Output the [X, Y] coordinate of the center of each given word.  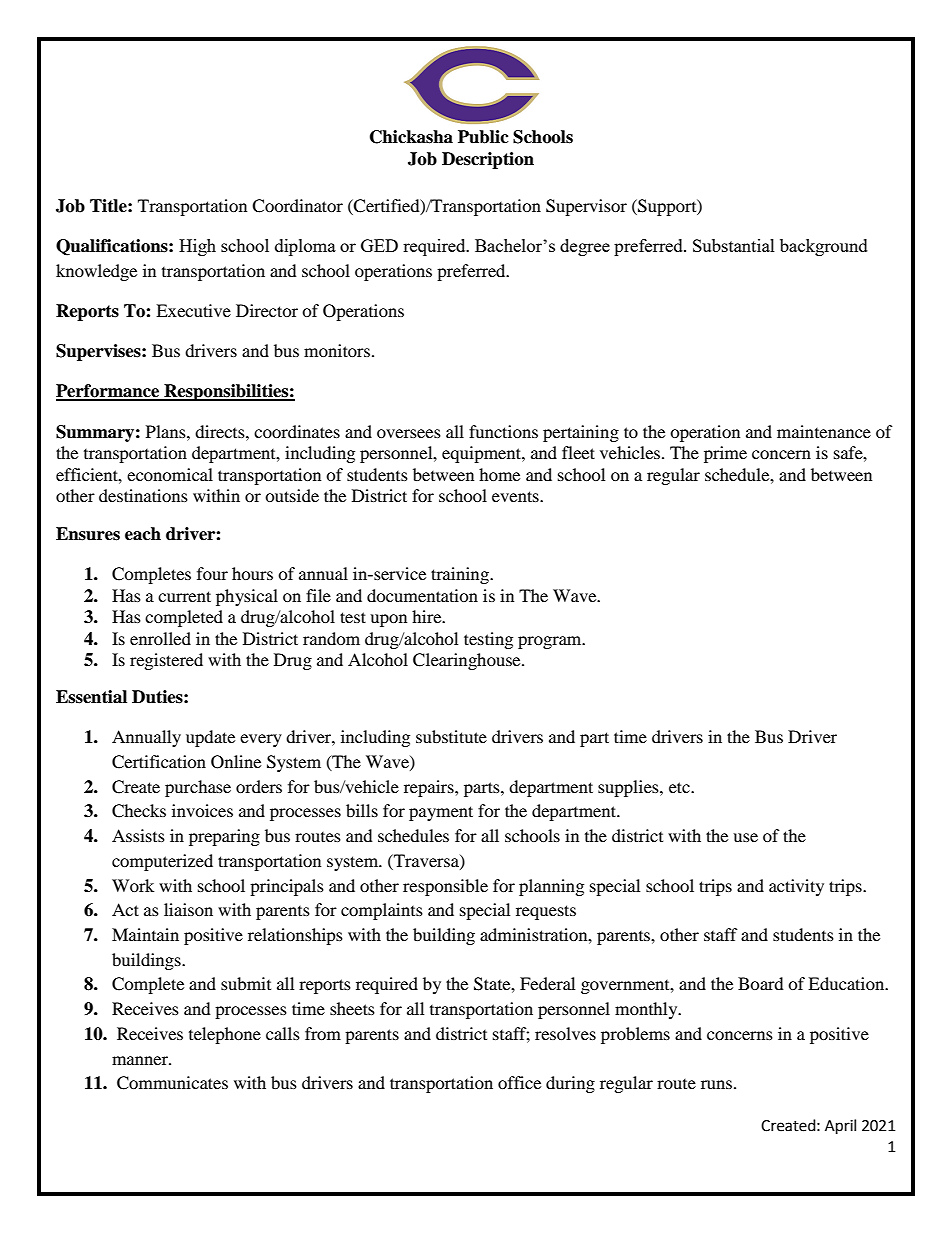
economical [170, 474]
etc [680, 787]
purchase [198, 788]
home [499, 474]
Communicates [172, 1083]
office [519, 1082]
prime [725, 454]
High [197, 247]
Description [488, 160]
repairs [430, 788]
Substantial [734, 245]
